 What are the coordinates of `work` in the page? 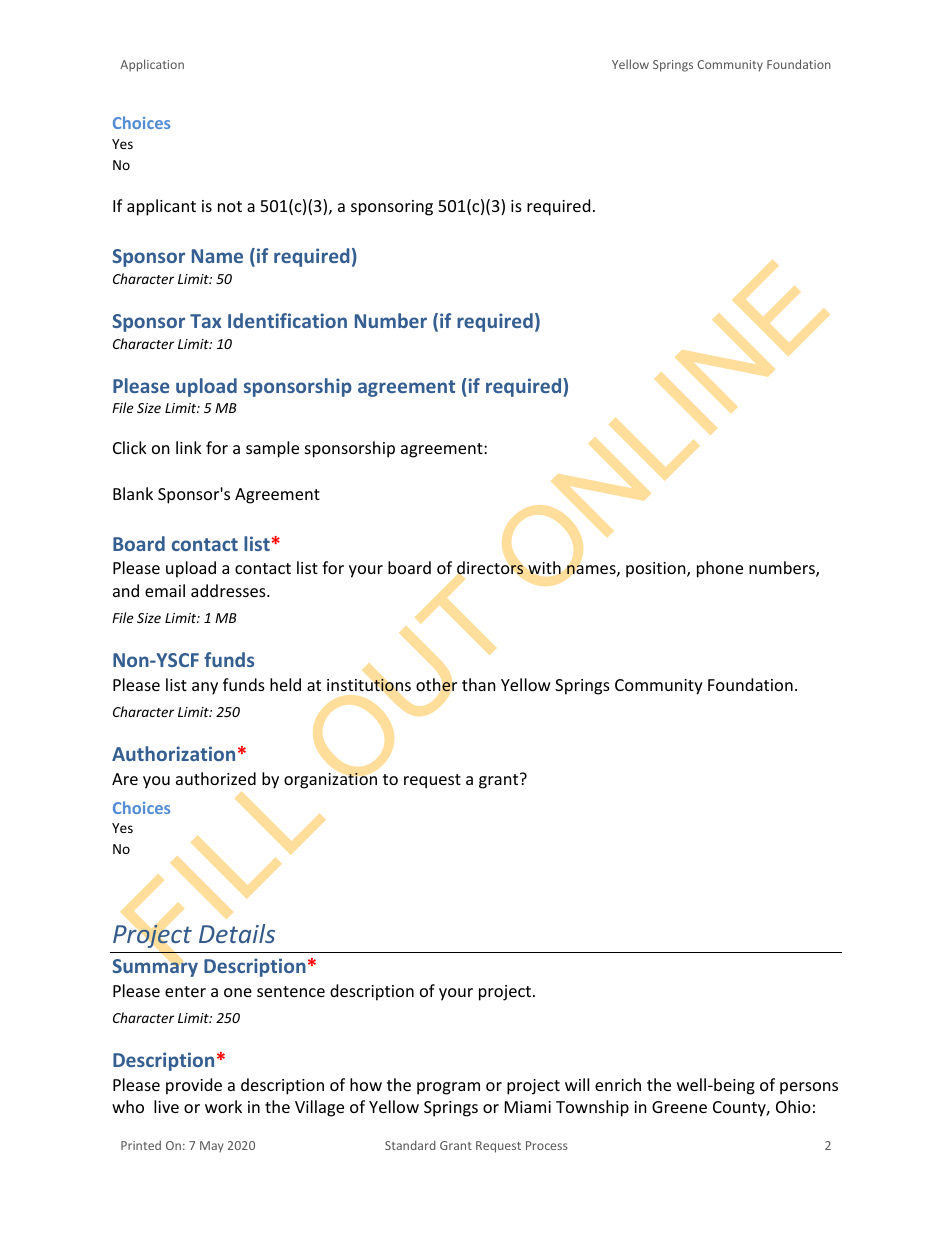 It's located at (223, 1106).
